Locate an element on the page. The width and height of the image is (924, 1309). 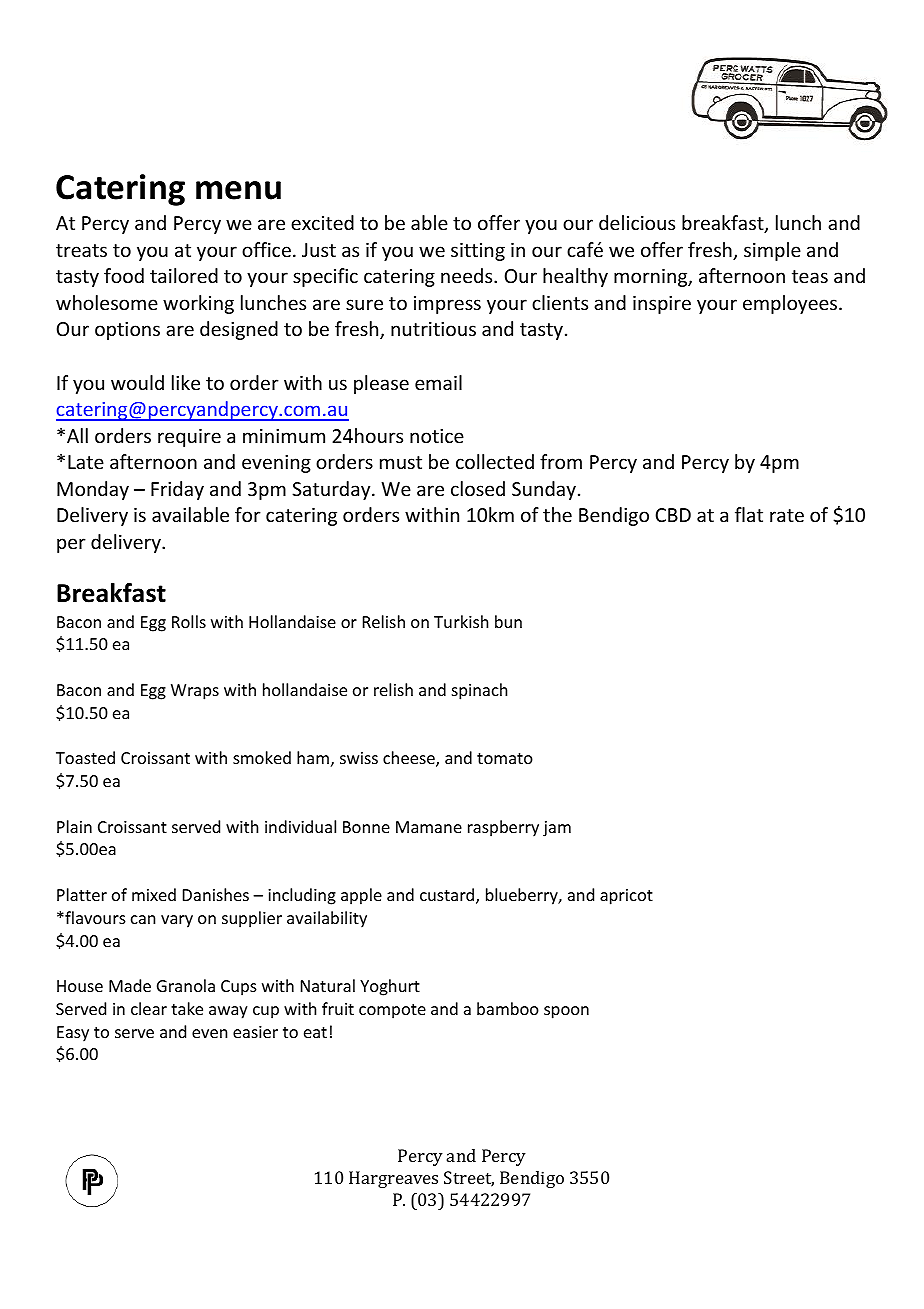
Friday is located at coordinates (177, 490).
